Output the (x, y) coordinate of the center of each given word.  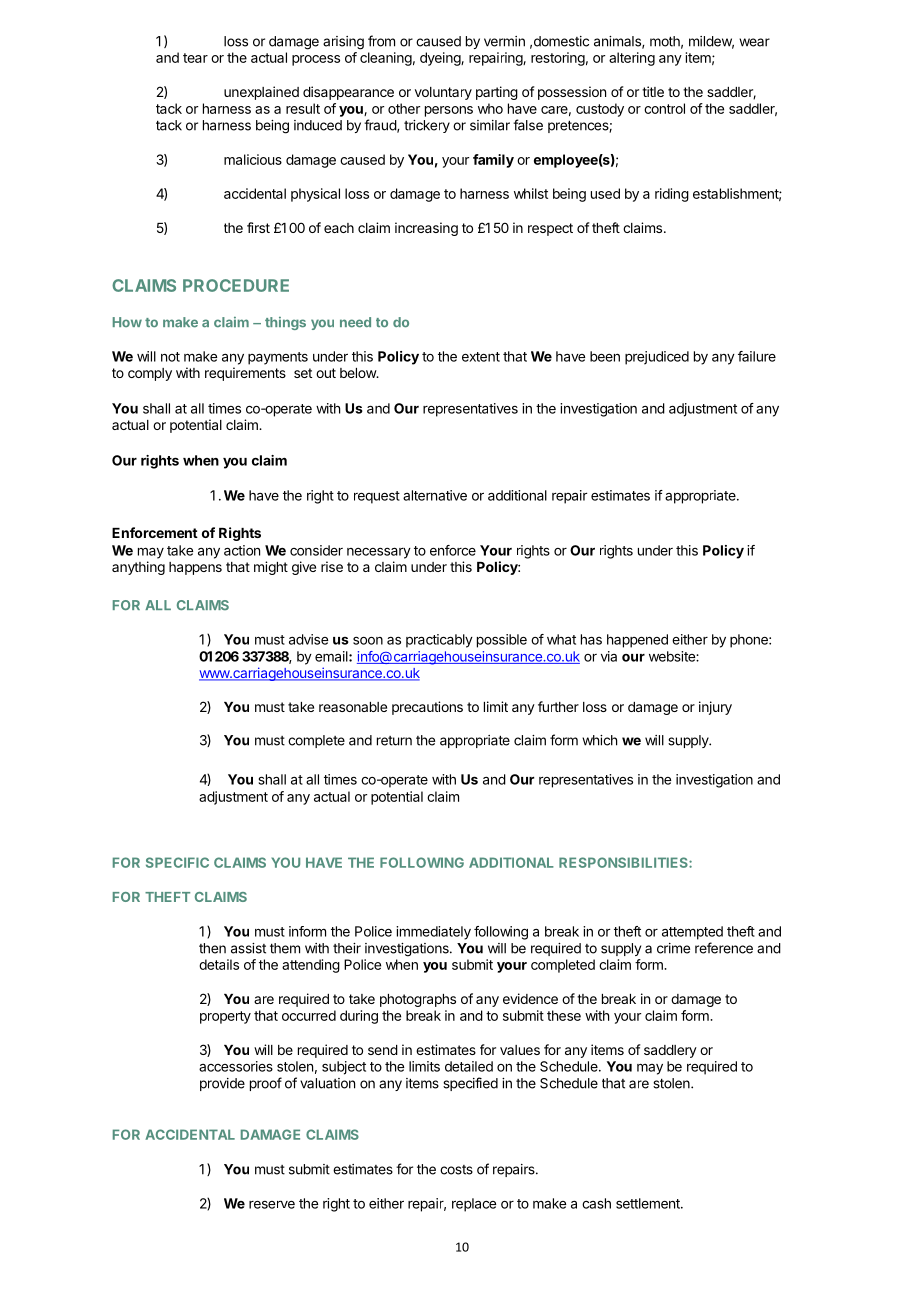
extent (481, 357)
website (673, 656)
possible (502, 641)
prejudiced (657, 358)
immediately (433, 933)
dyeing (441, 59)
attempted (692, 933)
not (170, 357)
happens (195, 568)
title (653, 91)
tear (195, 58)
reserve (272, 1204)
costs (456, 1170)
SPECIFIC (177, 862)
